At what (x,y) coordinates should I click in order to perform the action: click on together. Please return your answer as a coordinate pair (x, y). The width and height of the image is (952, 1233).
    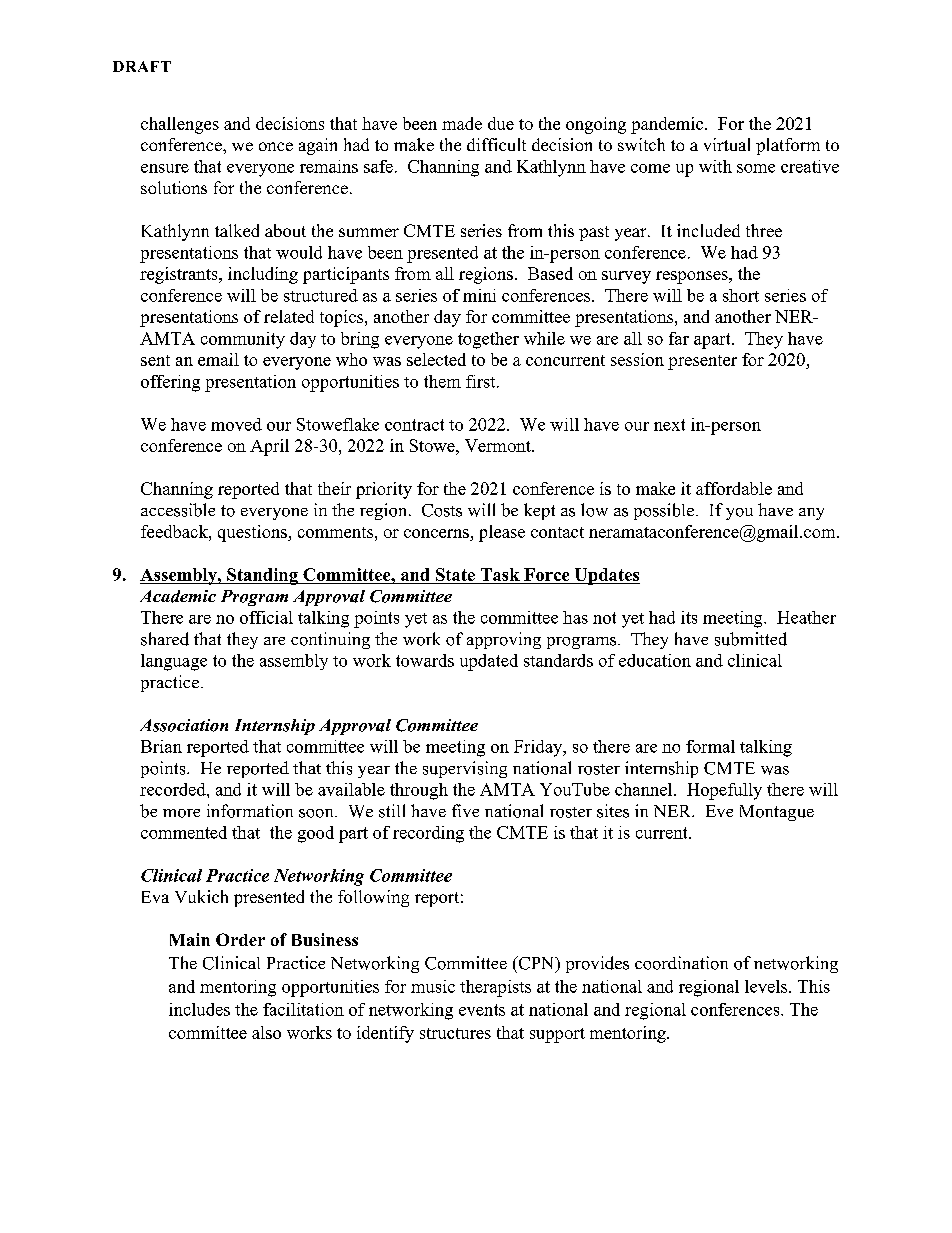
    Looking at the image, I should click on (488, 340).
